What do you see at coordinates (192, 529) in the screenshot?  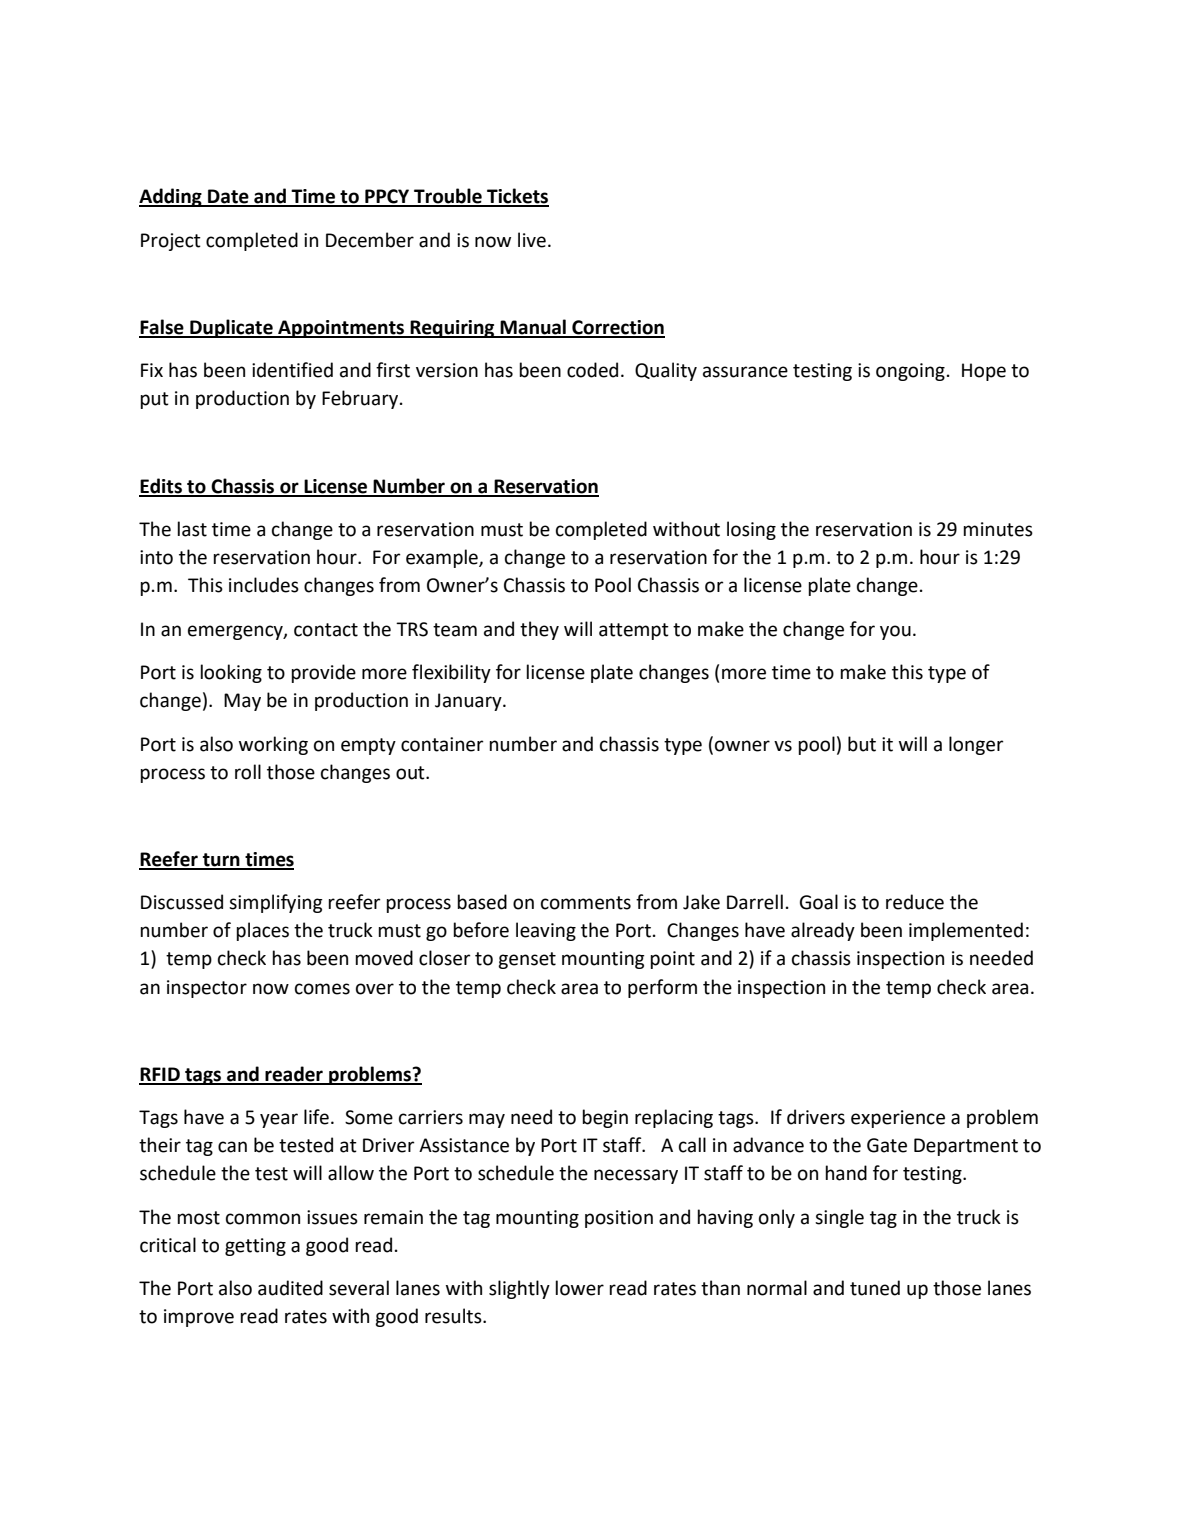 I see `last` at bounding box center [192, 529].
